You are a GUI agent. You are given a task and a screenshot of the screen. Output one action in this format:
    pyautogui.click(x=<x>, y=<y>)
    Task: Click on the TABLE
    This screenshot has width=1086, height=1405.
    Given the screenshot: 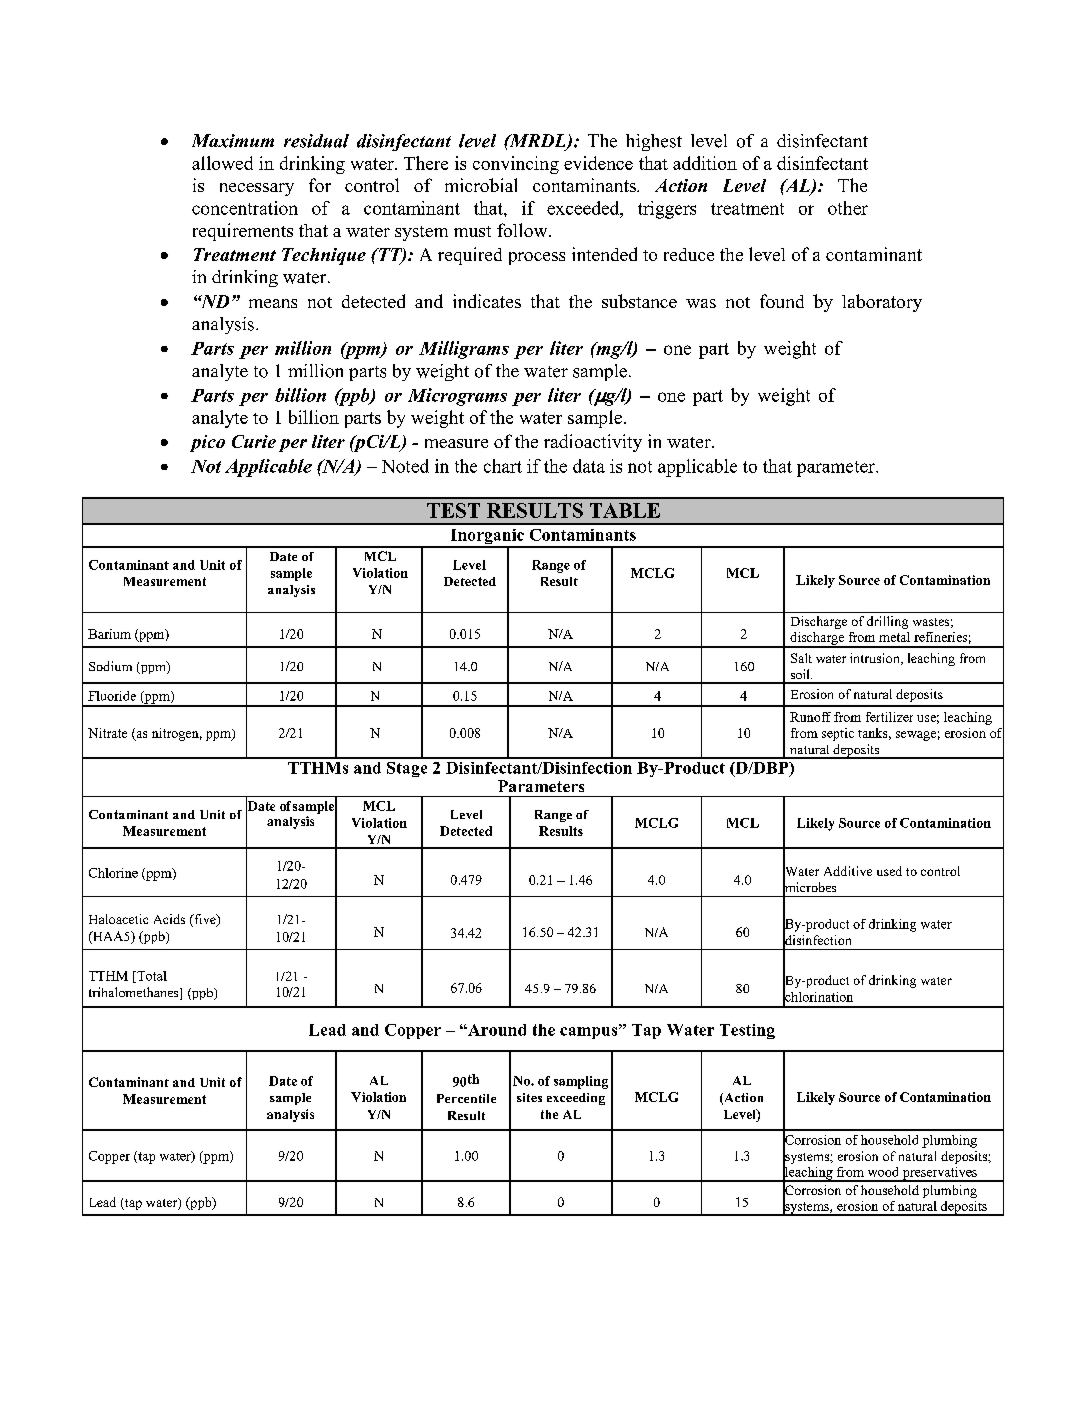 What is the action you would take?
    pyautogui.click(x=625, y=510)
